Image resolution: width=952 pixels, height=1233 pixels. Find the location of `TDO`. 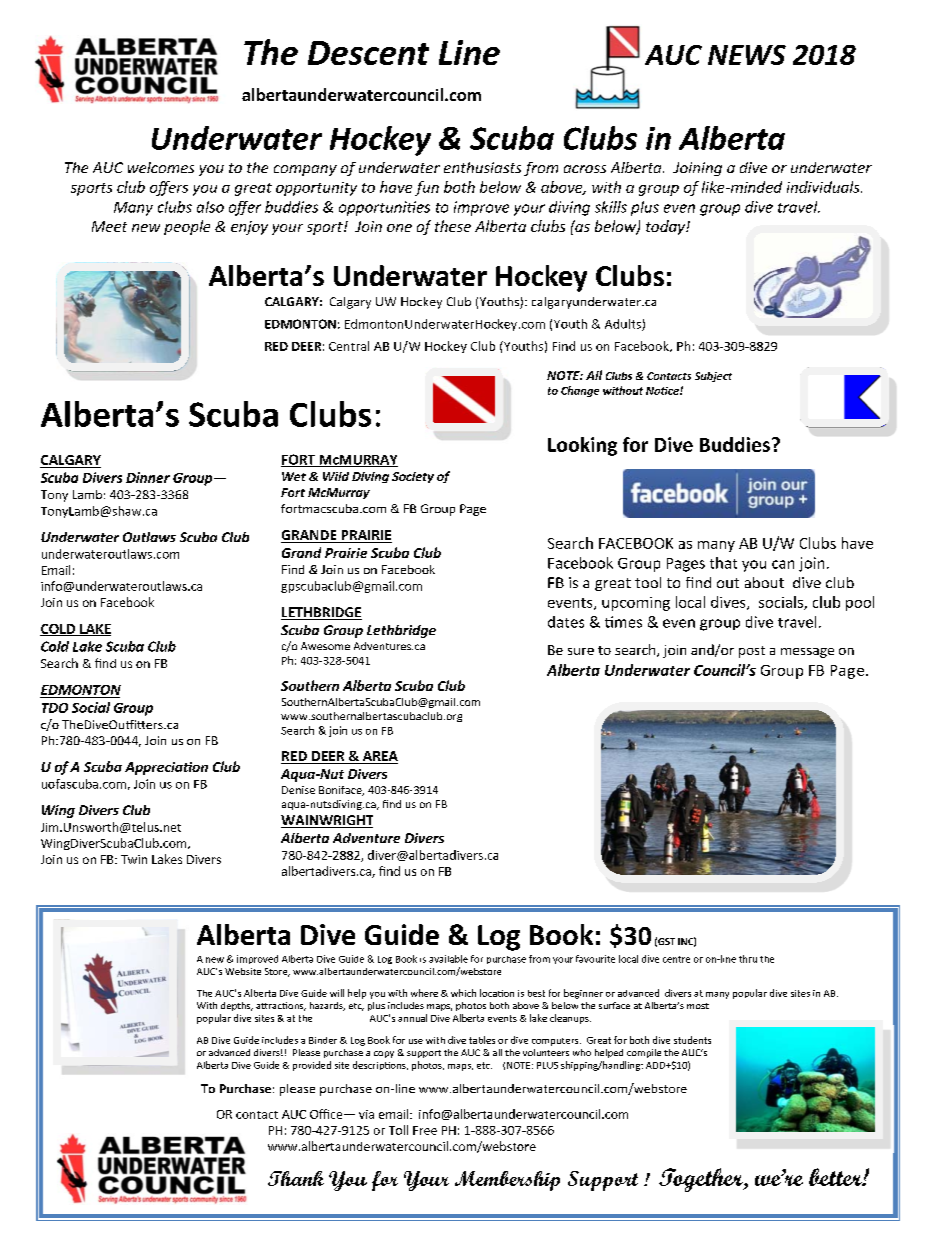

TDO is located at coordinates (55, 708).
